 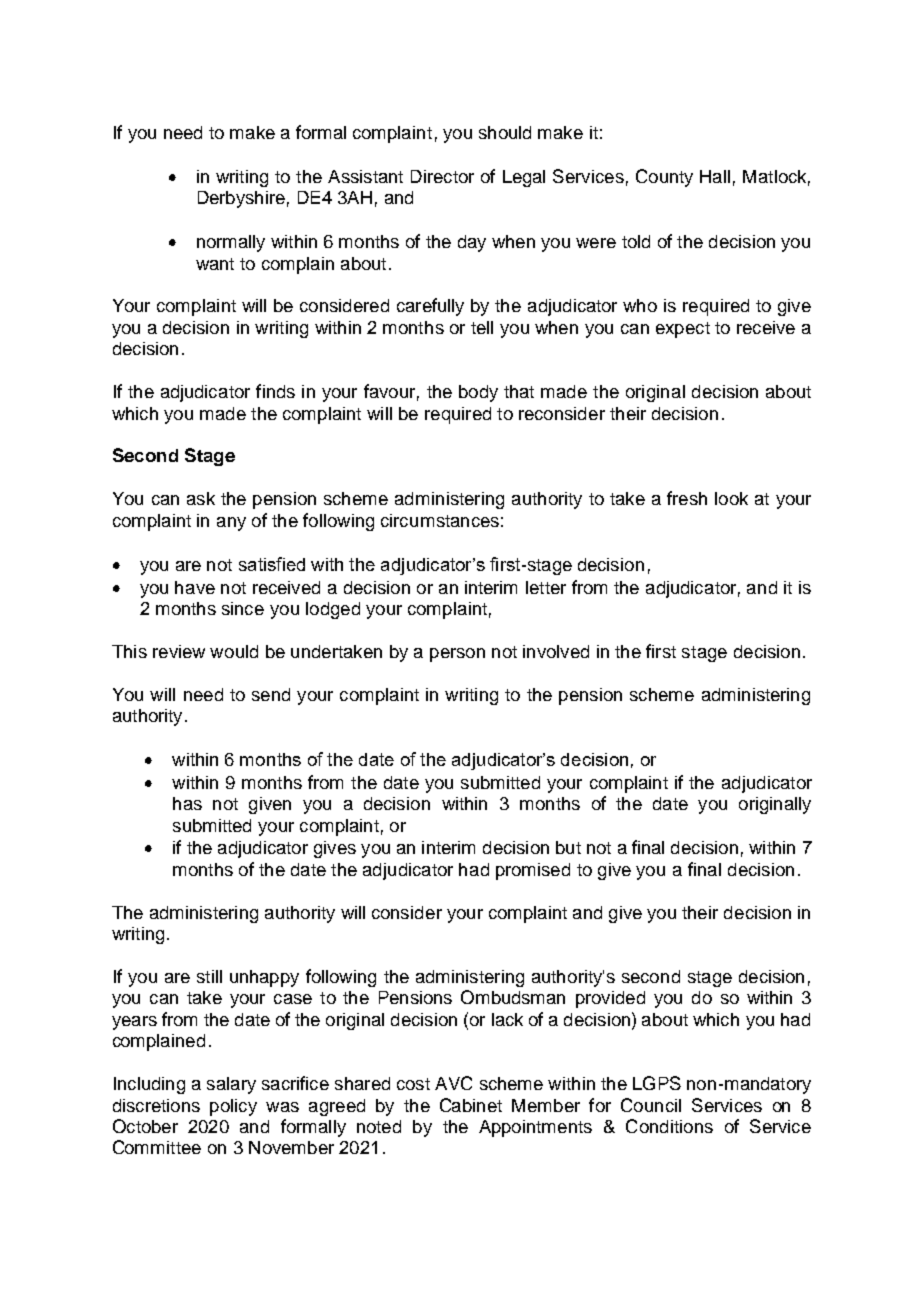 What do you see at coordinates (683, 330) in the screenshot?
I see `expect` at bounding box center [683, 330].
